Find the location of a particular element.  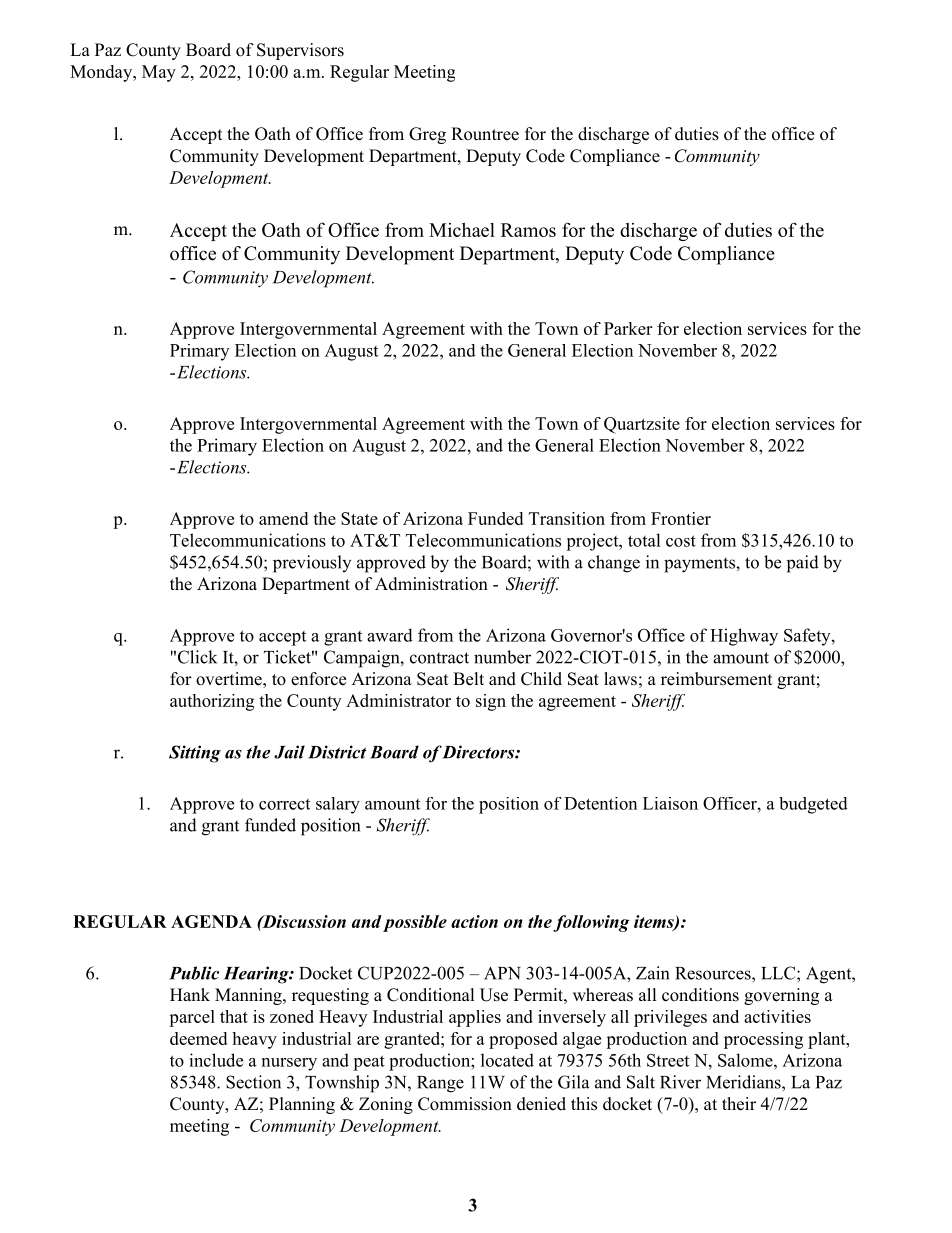

sign is located at coordinates (491, 702).
